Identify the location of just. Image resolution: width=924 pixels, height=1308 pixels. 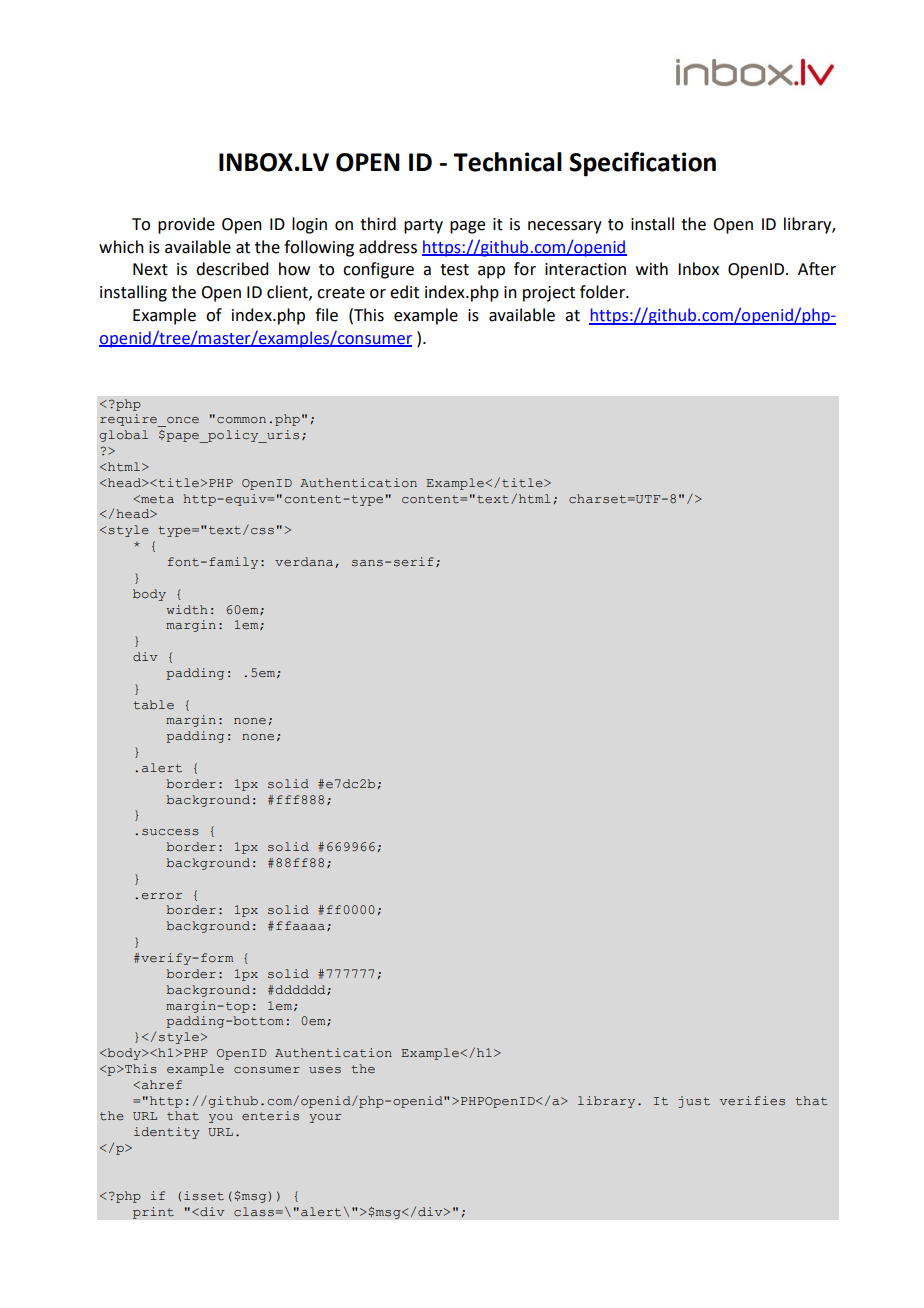
(694, 1102).
